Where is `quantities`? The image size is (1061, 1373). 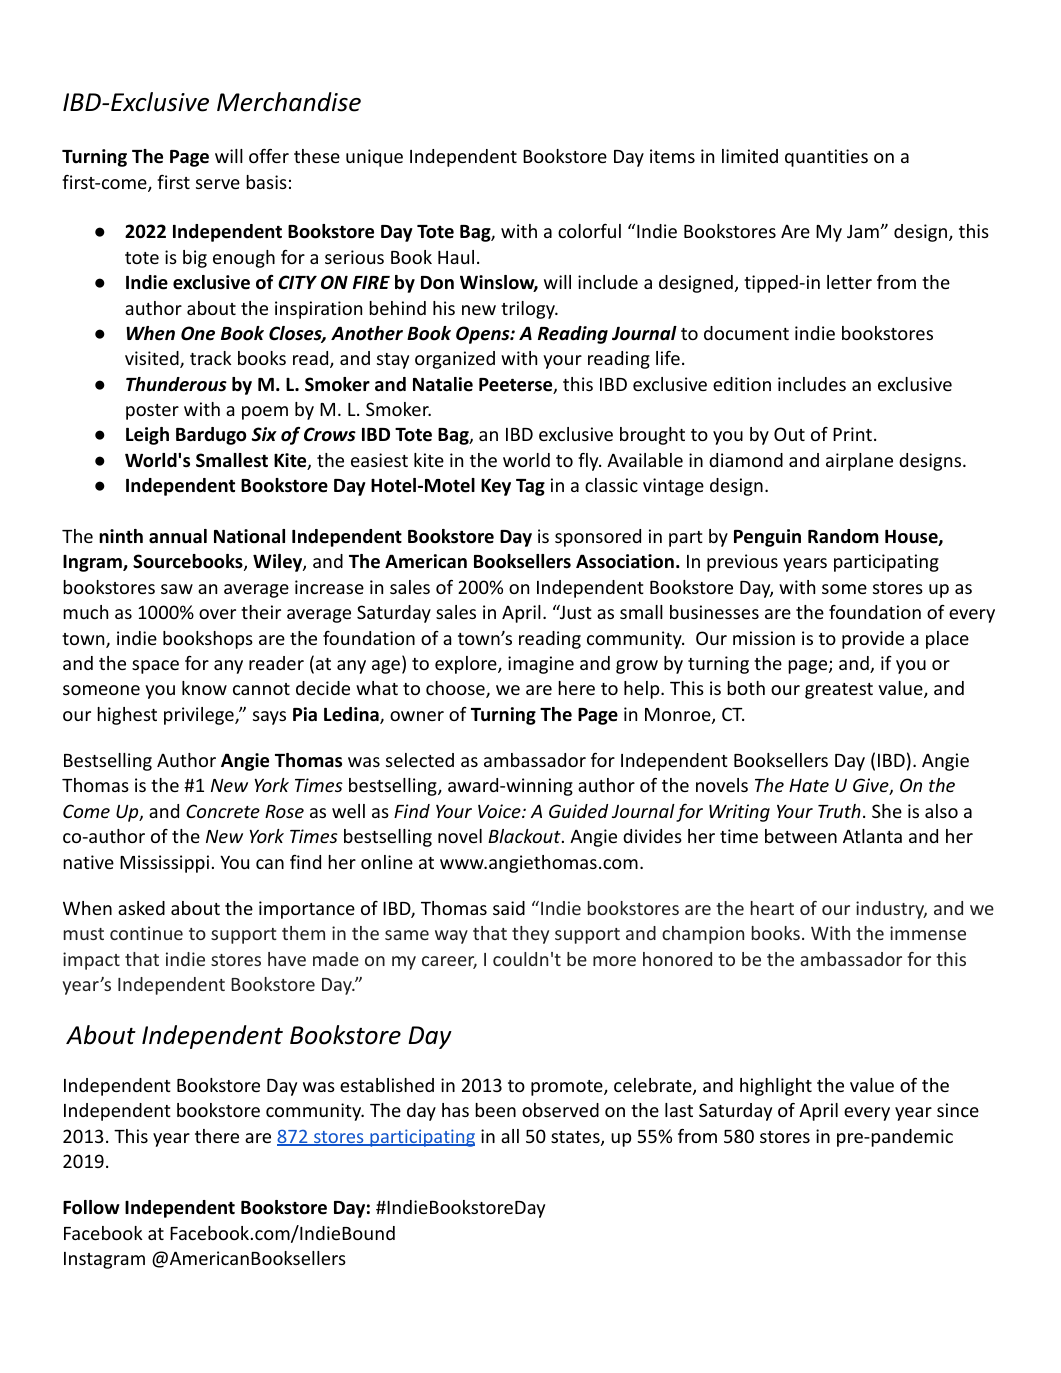
quantities is located at coordinates (826, 158).
